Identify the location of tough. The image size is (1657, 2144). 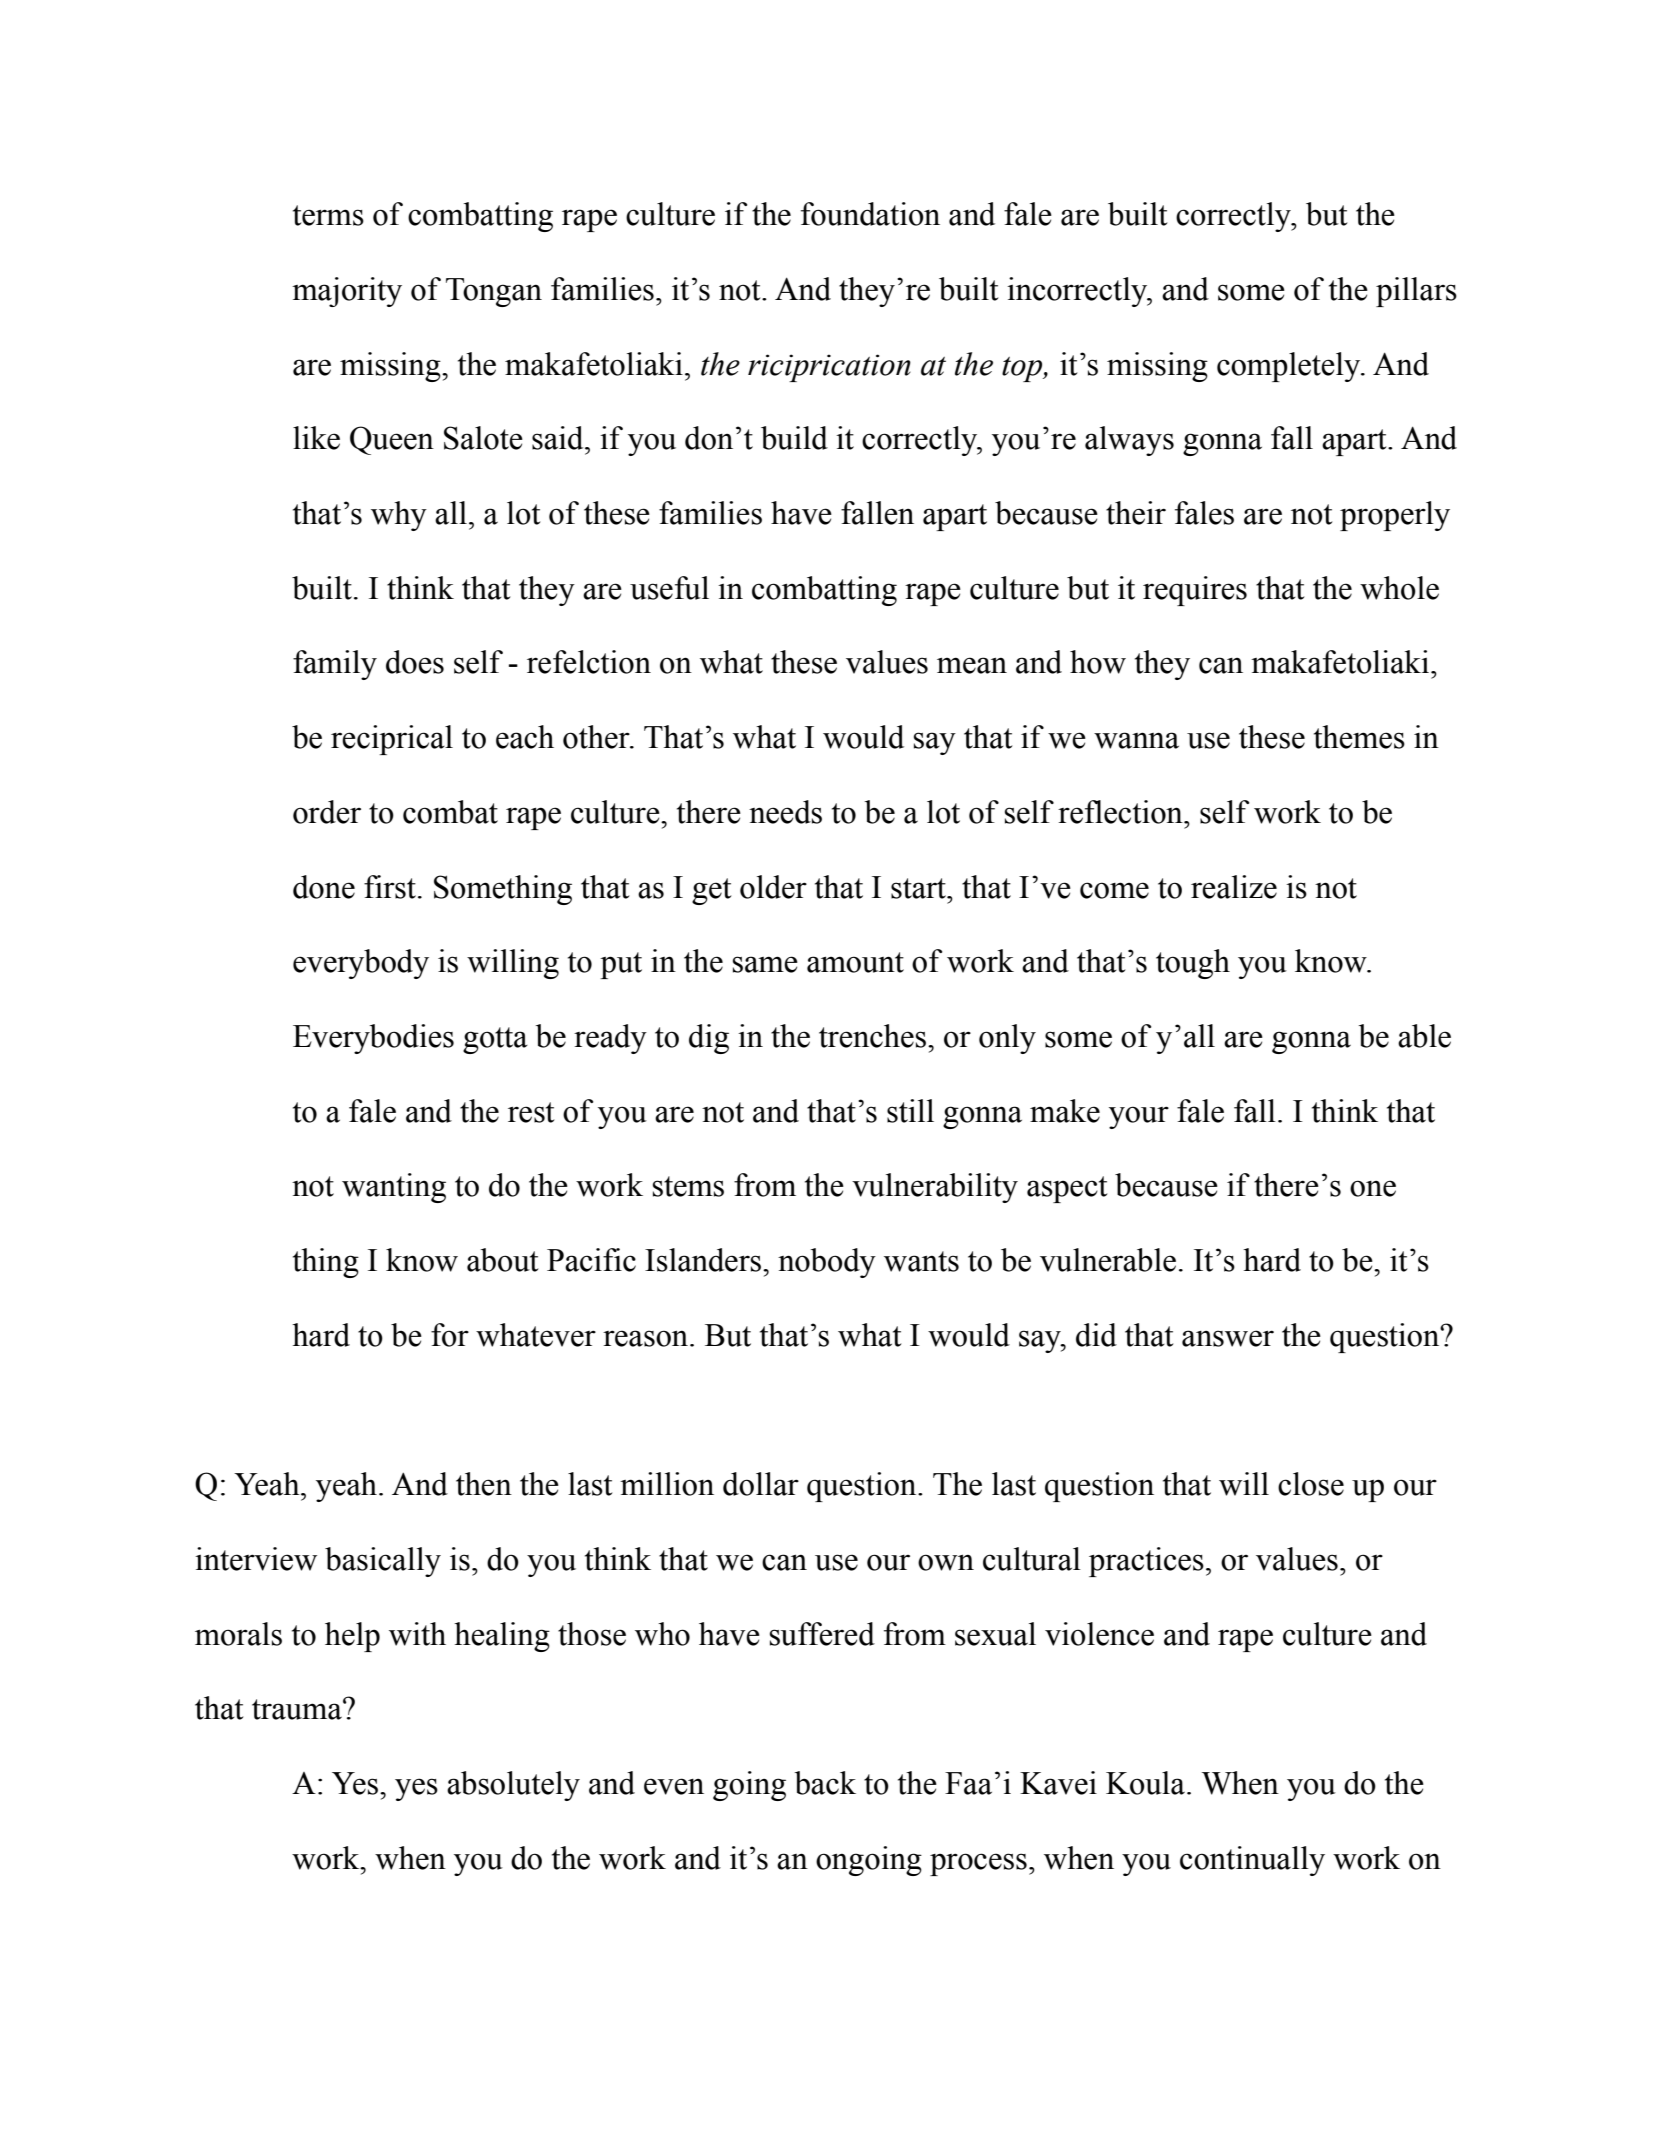
(1193, 964).
